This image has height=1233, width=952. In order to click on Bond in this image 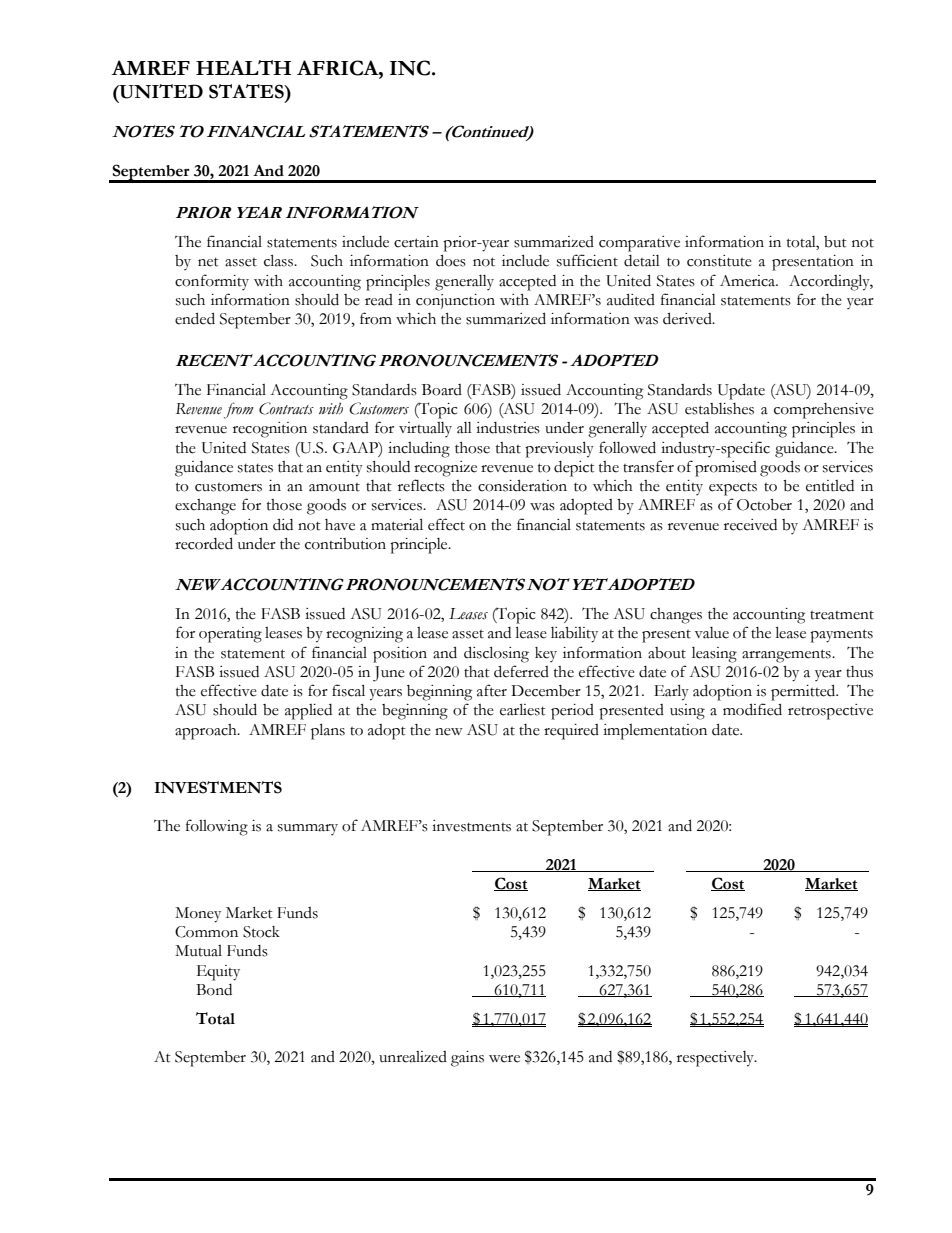, I will do `click(214, 990)`.
